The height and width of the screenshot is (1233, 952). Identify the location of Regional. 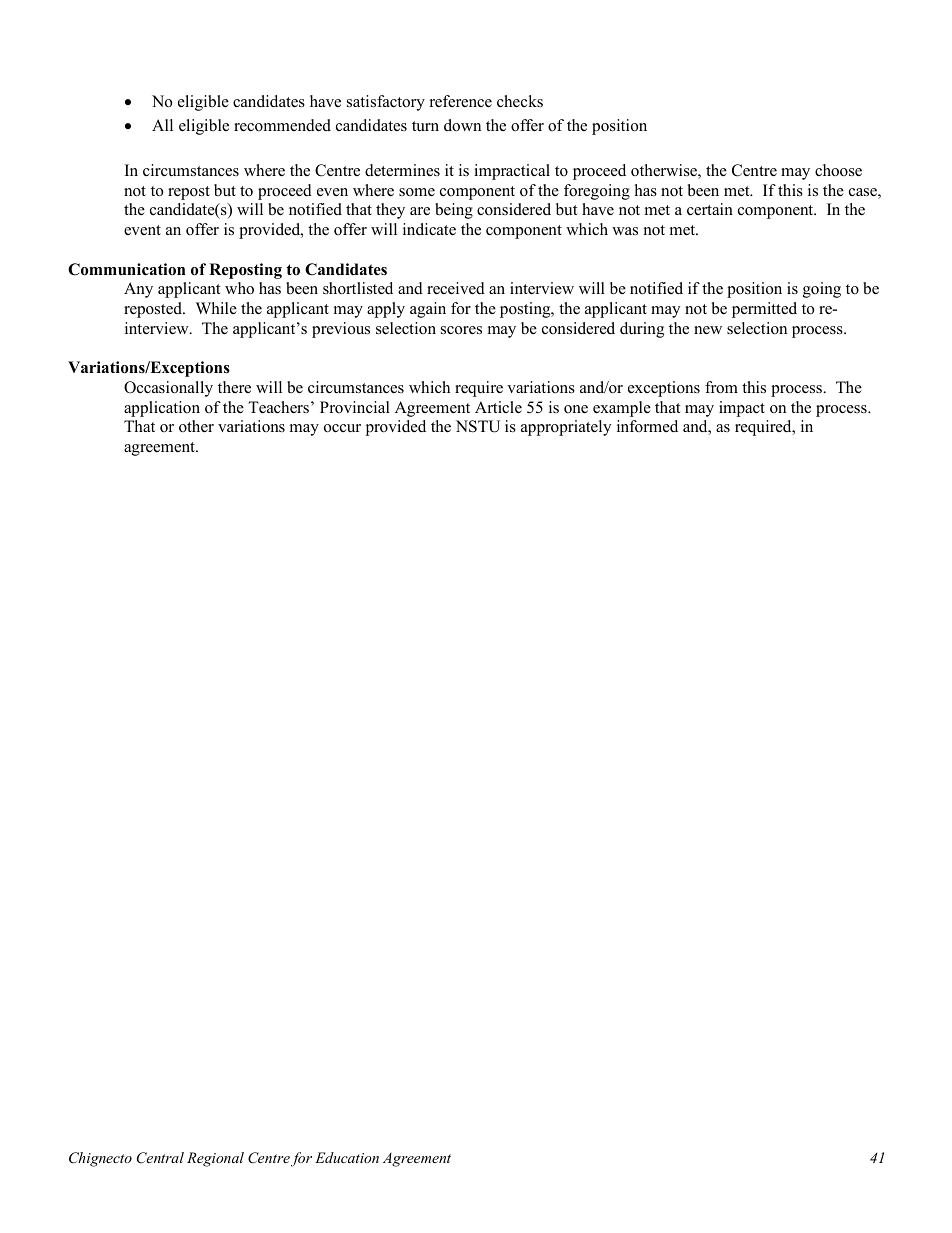
(215, 1159).
